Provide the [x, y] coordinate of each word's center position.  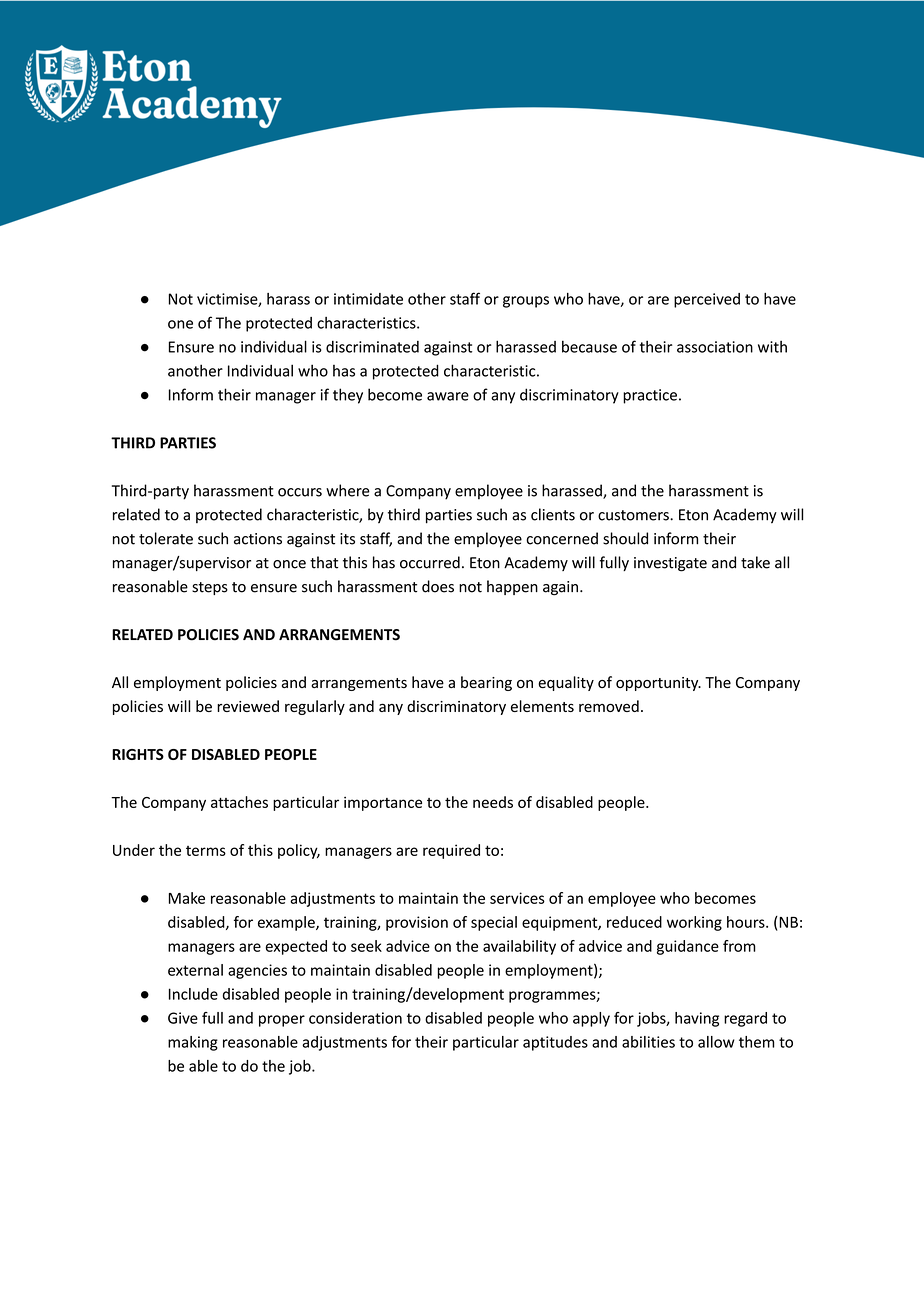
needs [493, 802]
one [180, 324]
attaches [239, 802]
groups [526, 302]
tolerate [166, 538]
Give [183, 1018]
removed [609, 706]
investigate [670, 564]
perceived [707, 300]
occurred [430, 562]
